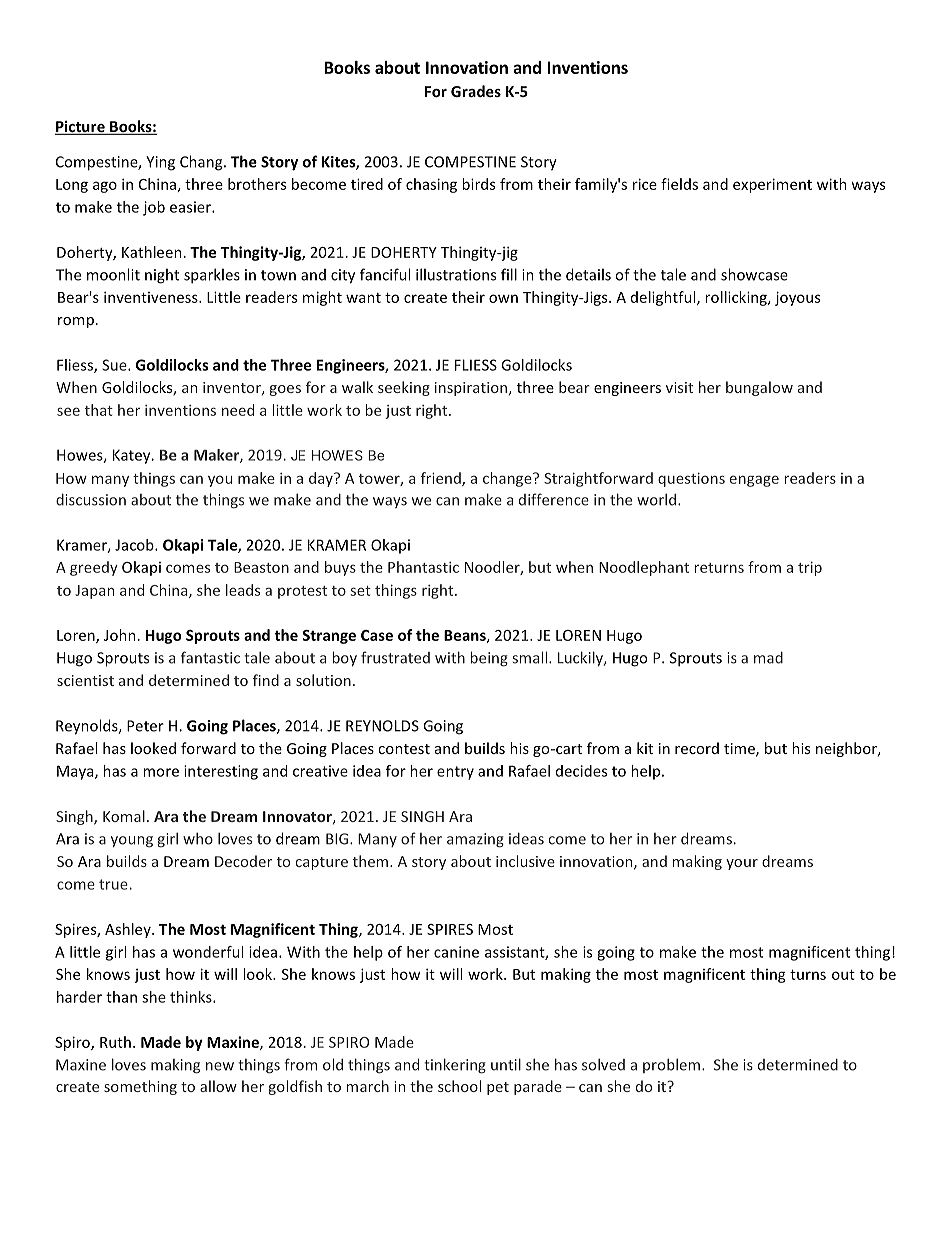 This image has height=1233, width=952. I want to click on Ruth, so click(115, 1042).
